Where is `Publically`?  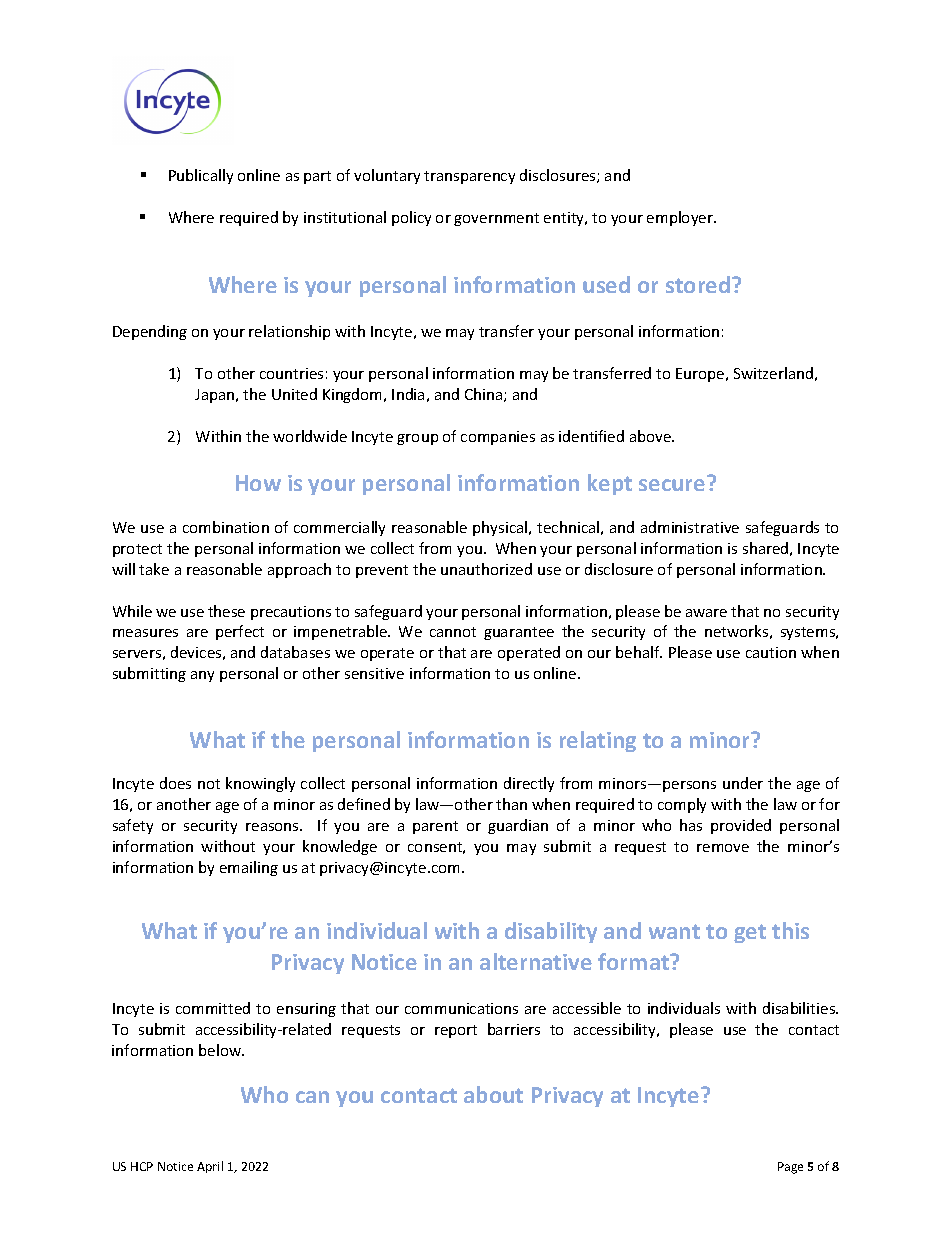
Publically is located at coordinates (201, 176).
